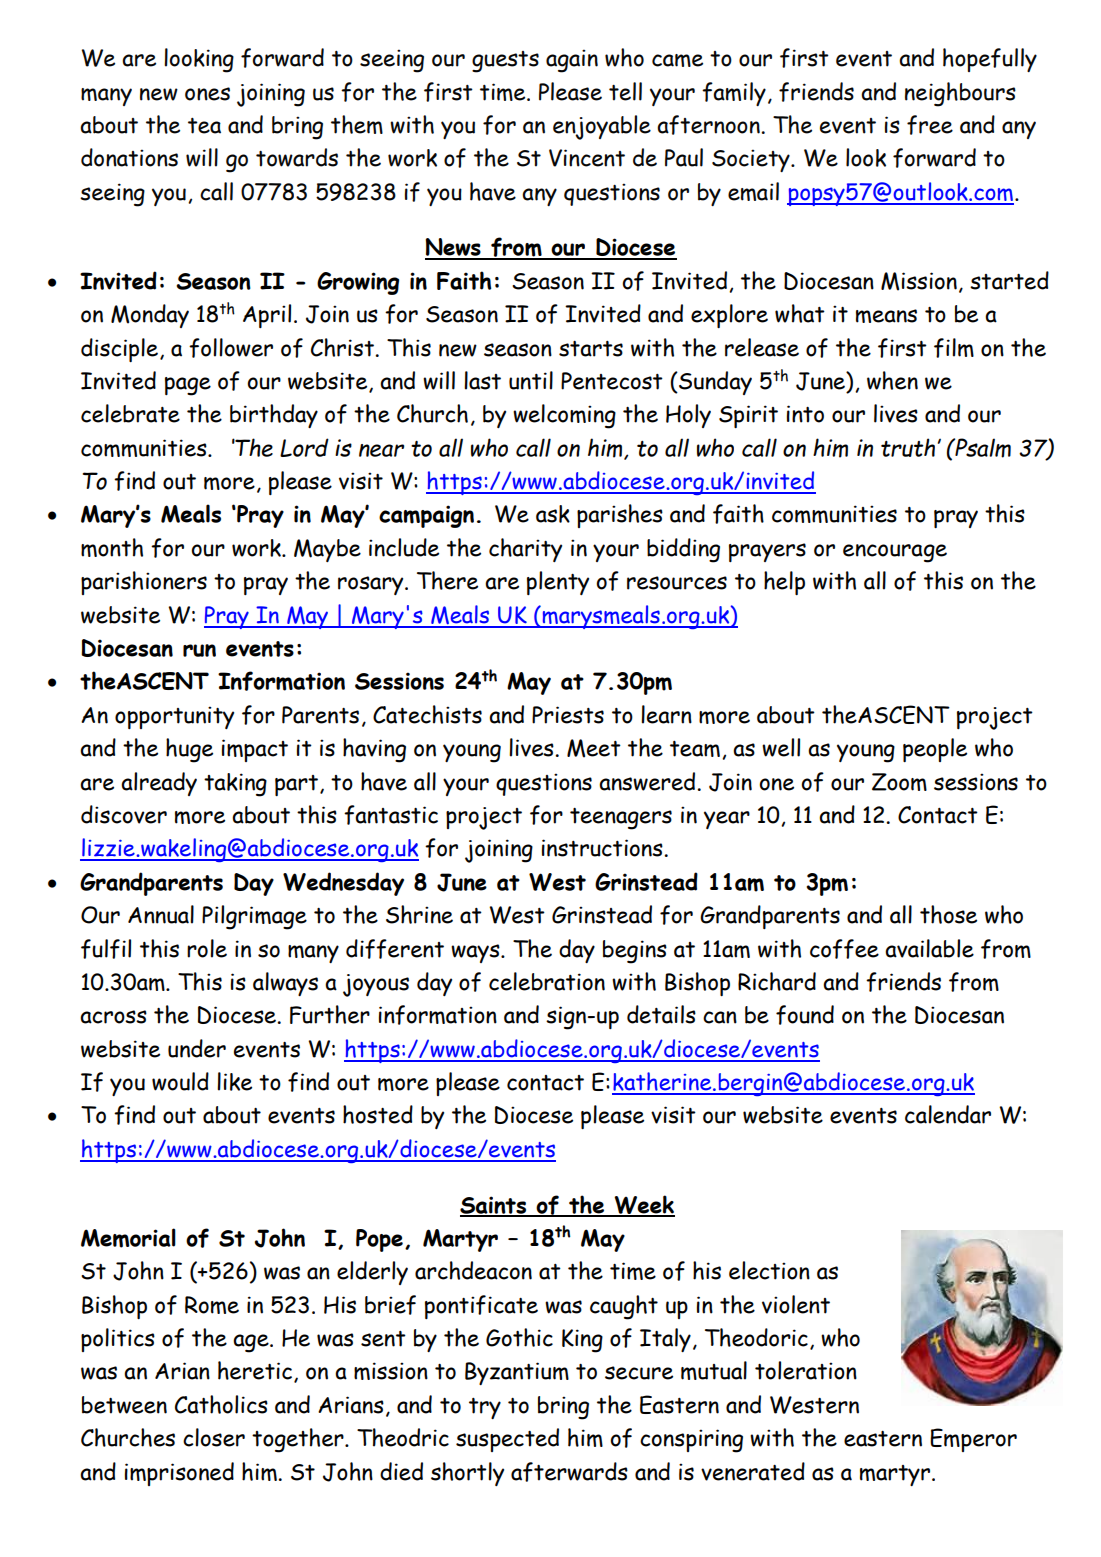 This page has width=1101, height=1557. What do you see at coordinates (973, 1440) in the page?
I see `Emperor` at bounding box center [973, 1440].
